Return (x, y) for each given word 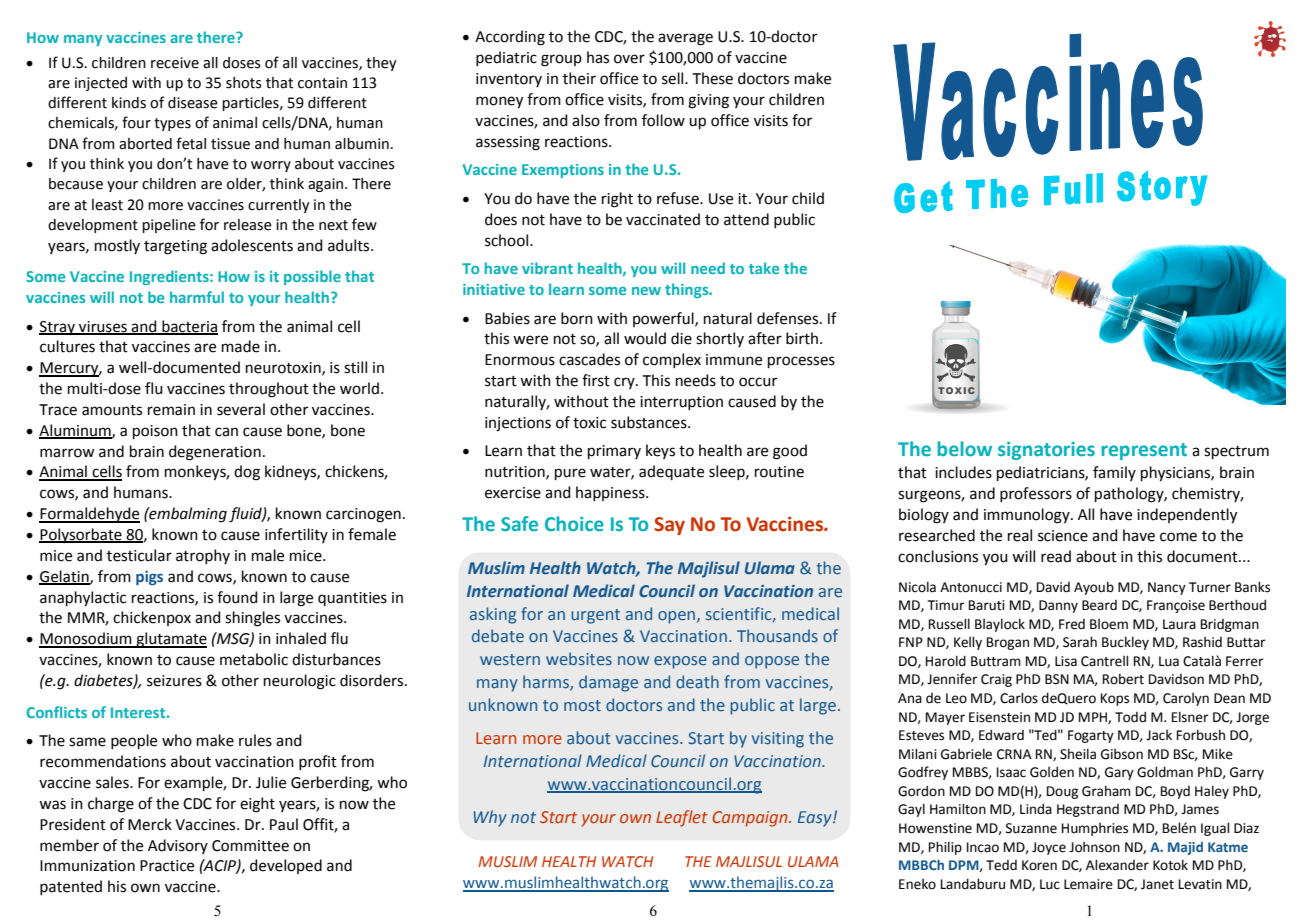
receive (175, 63)
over (629, 59)
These (713, 78)
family (1114, 473)
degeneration (215, 453)
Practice (167, 866)
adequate (671, 472)
